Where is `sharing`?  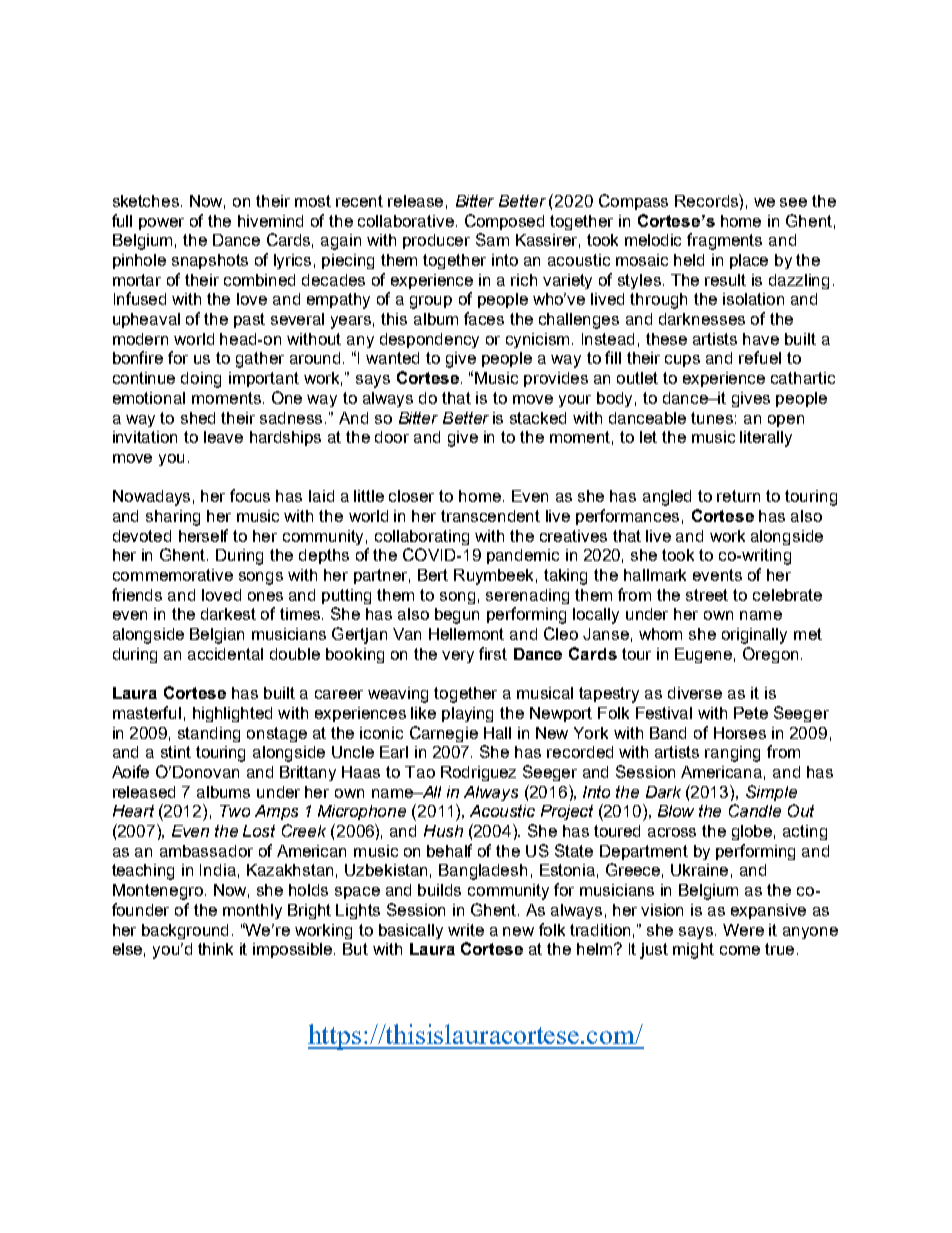
sharing is located at coordinates (173, 518).
